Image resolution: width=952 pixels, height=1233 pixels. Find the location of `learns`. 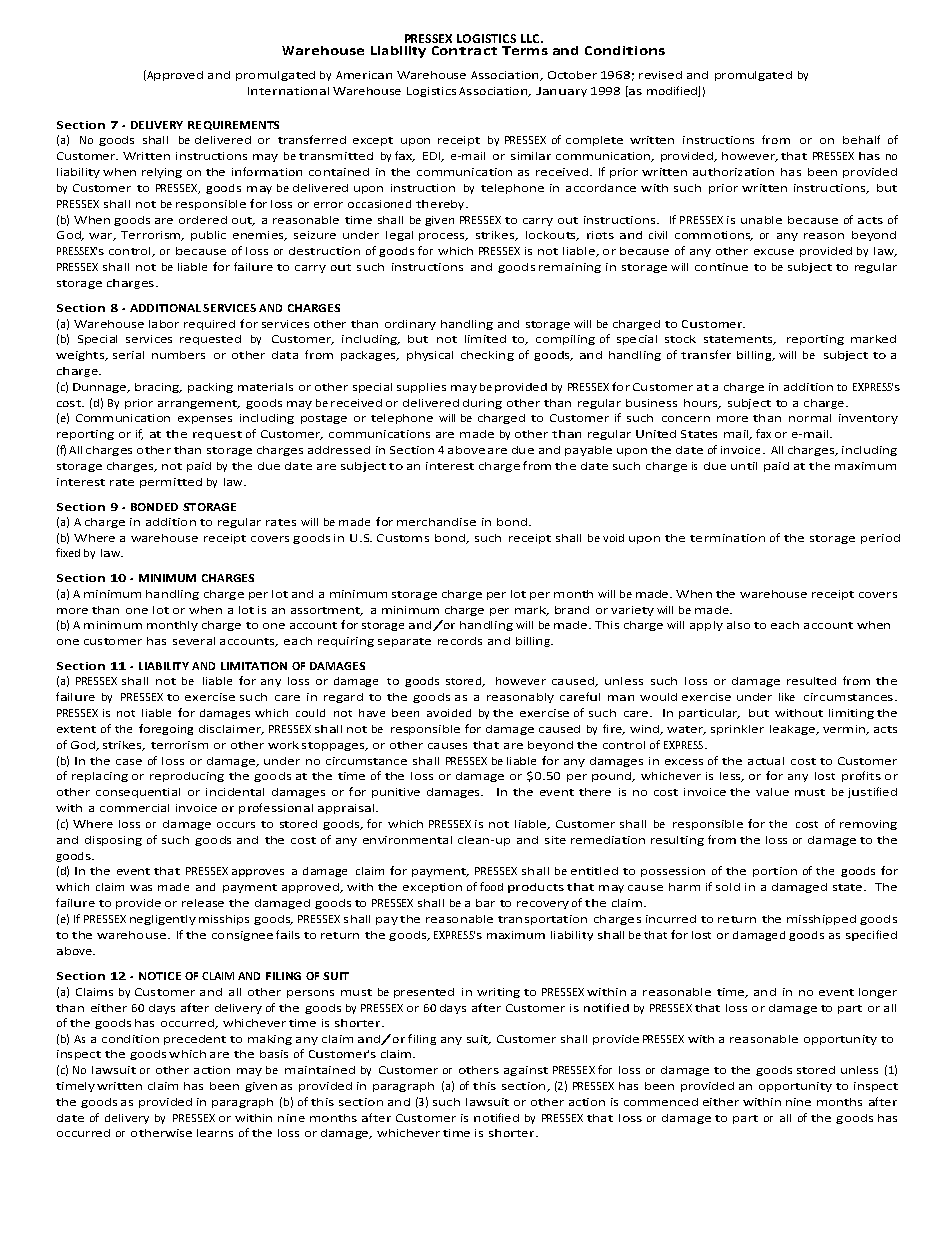

learns is located at coordinates (215, 1133).
